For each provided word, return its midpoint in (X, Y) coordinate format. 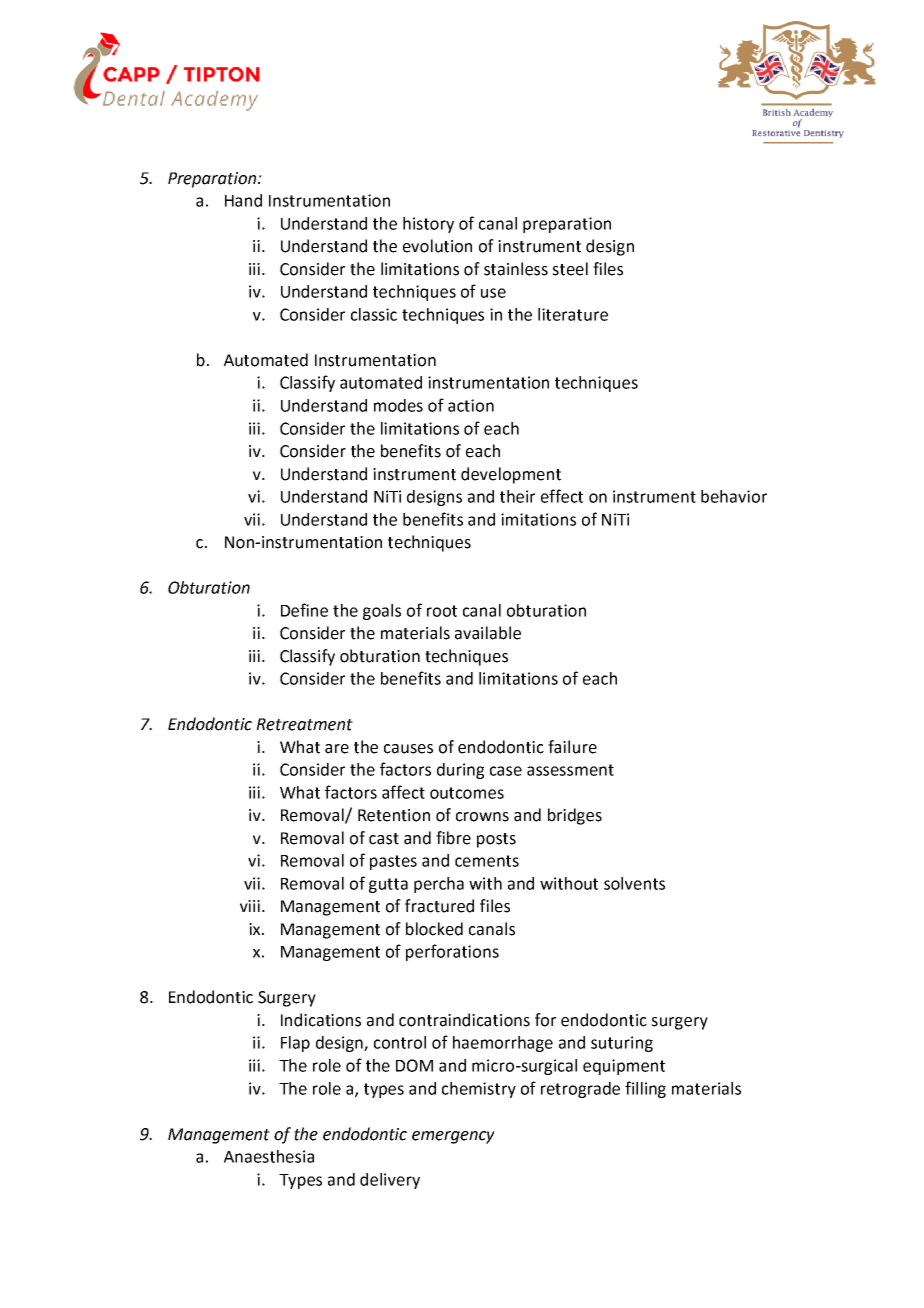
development (511, 475)
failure (572, 747)
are (337, 749)
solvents (634, 883)
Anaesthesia (269, 1156)
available (488, 633)
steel (570, 269)
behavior (734, 496)
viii (250, 906)
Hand (243, 200)
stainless (516, 269)
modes (398, 405)
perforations (452, 952)
